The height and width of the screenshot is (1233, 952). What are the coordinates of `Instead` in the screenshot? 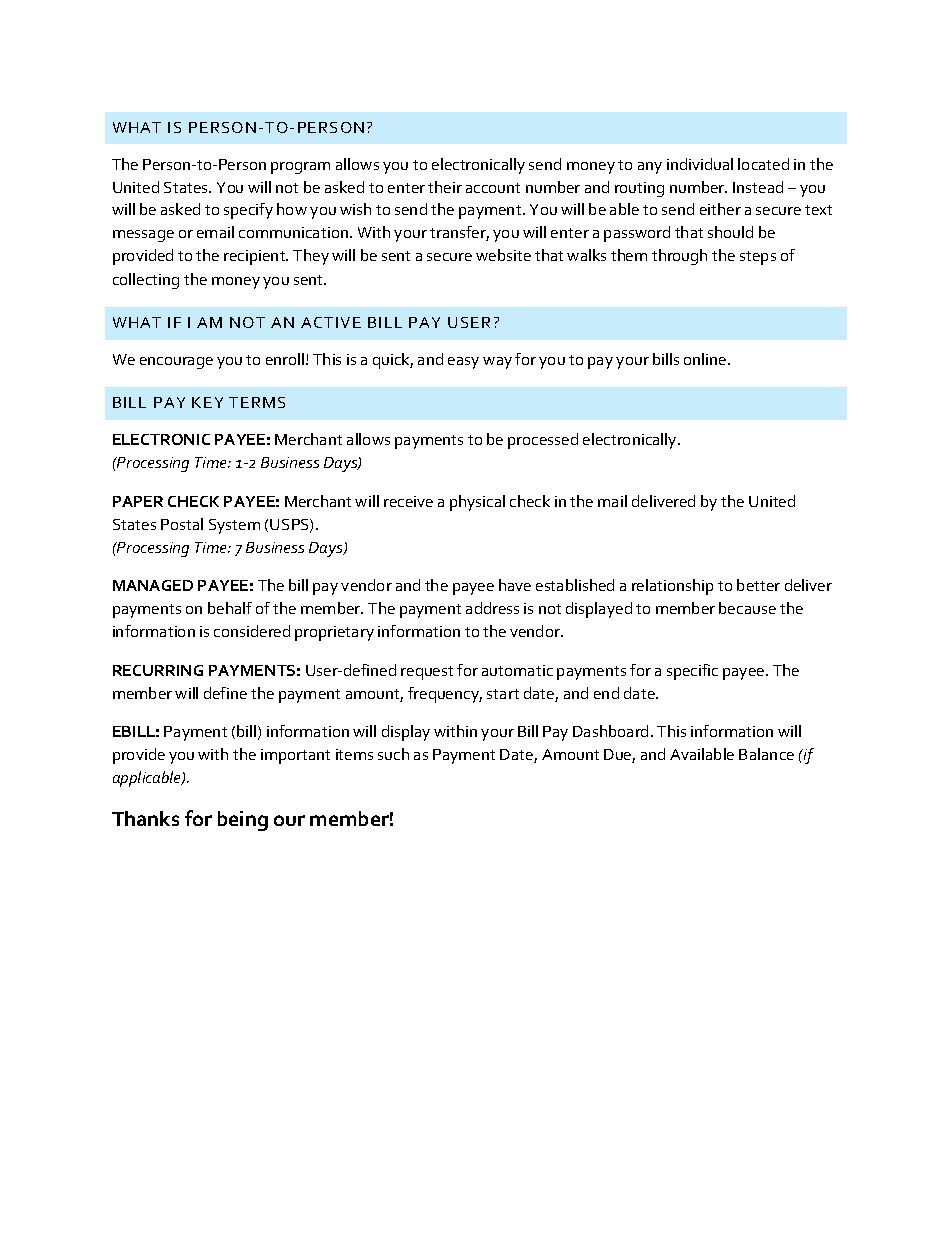 It's located at (758, 187).
